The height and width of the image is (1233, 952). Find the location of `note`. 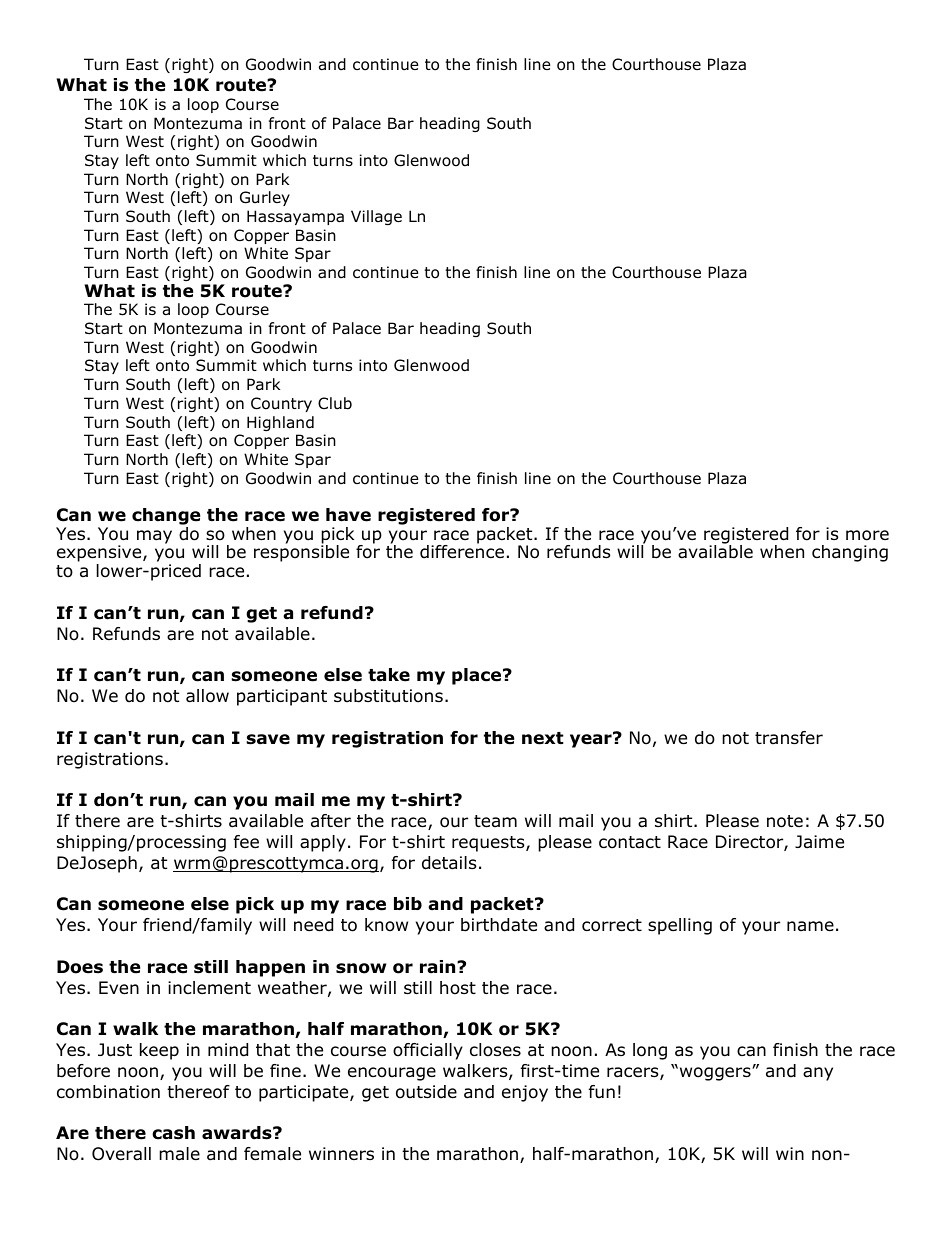

note is located at coordinates (785, 821).
